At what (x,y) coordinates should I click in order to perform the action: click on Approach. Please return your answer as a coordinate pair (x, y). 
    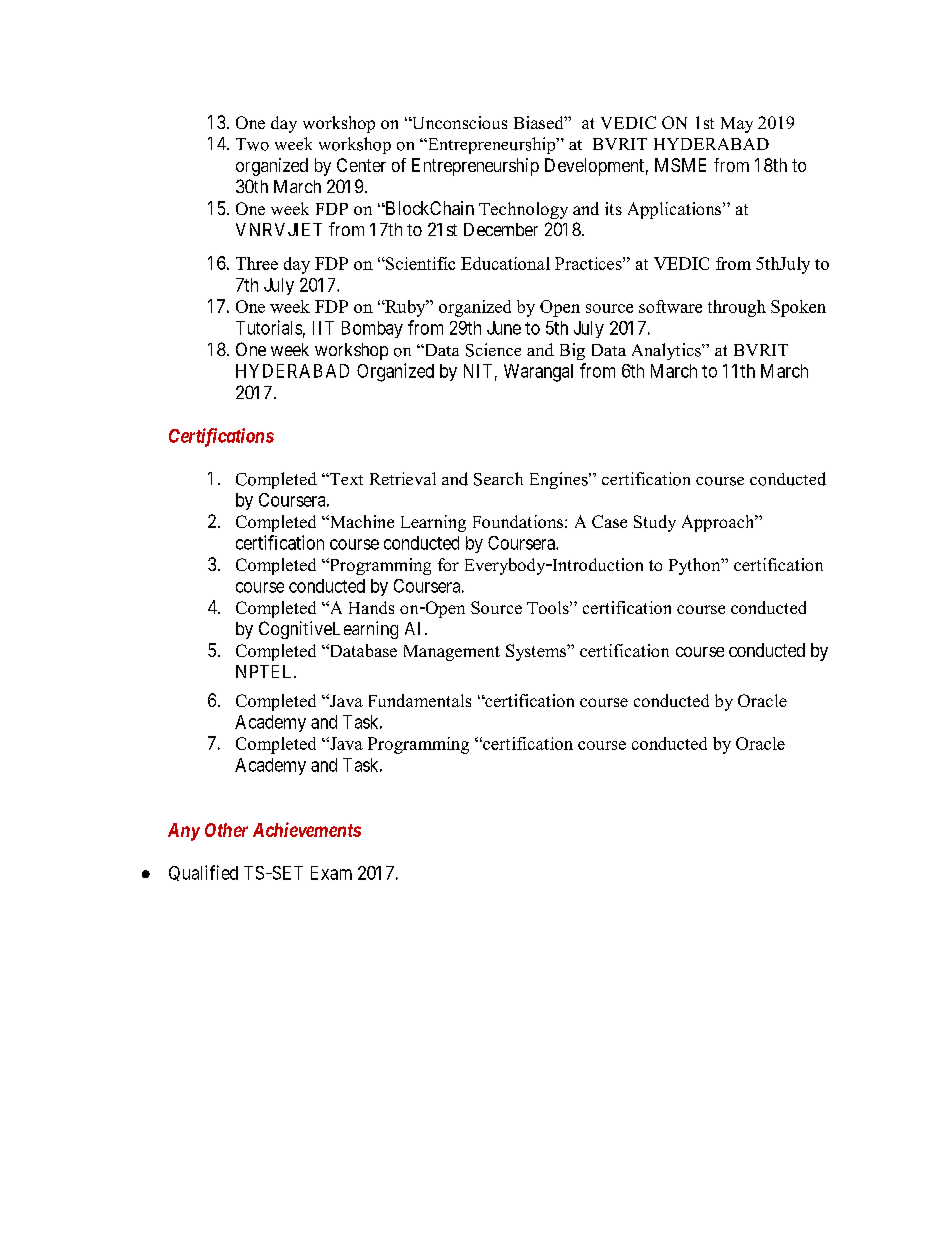
    Looking at the image, I should click on (719, 523).
